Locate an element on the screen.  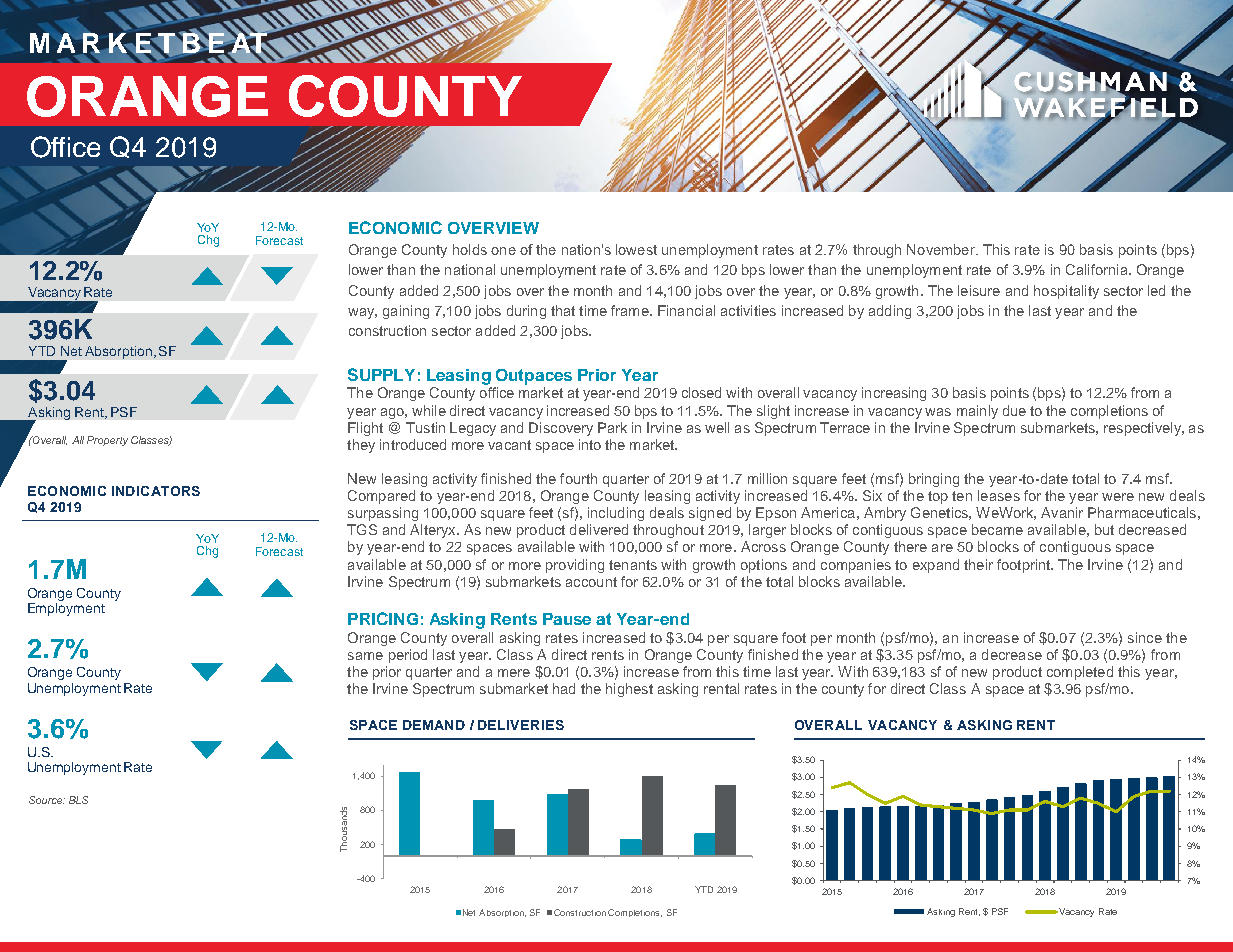
lowest is located at coordinates (636, 249).
